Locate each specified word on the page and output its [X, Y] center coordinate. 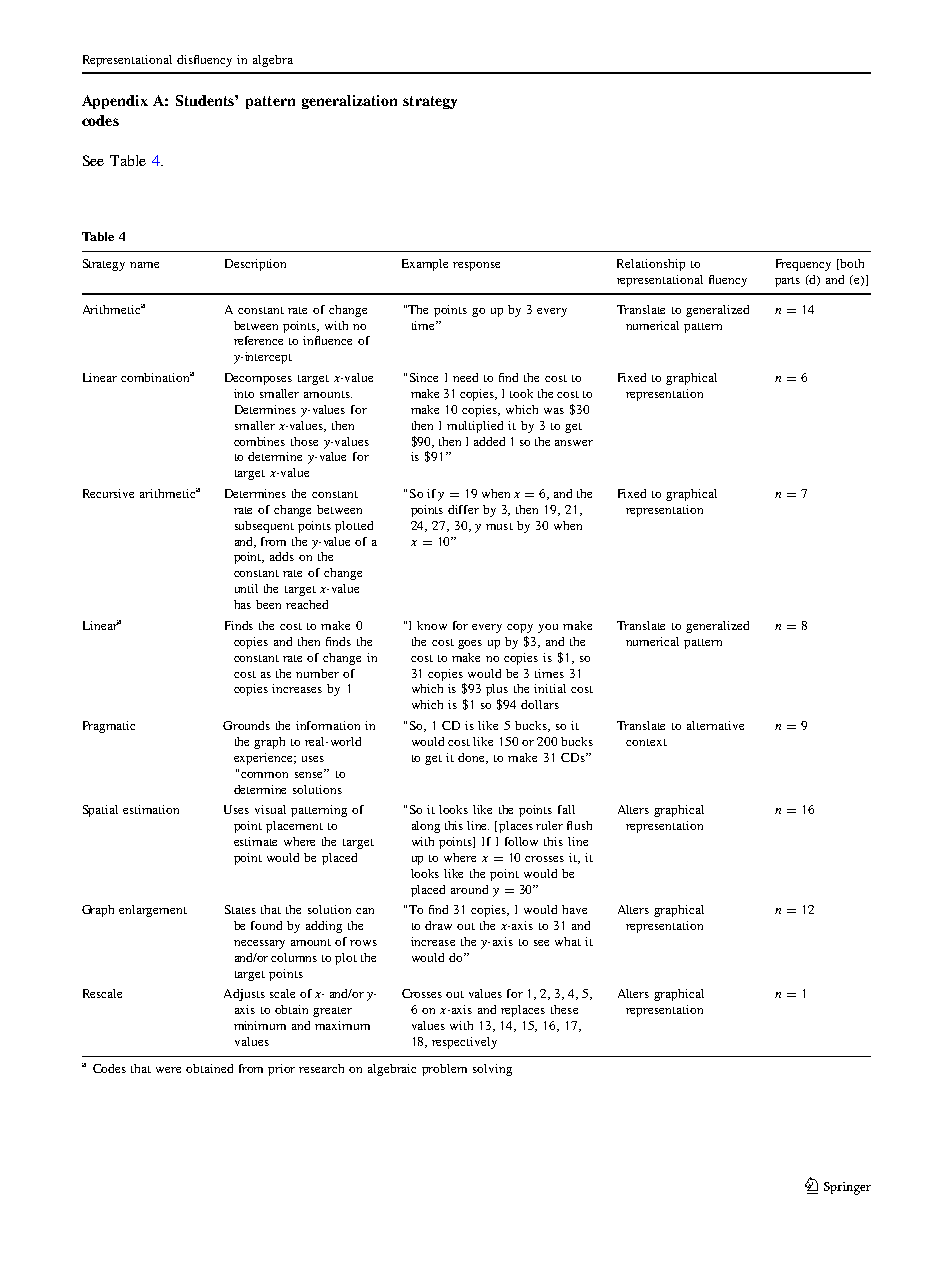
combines [259, 441]
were [168, 1070]
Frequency [803, 265]
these [564, 1009]
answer [574, 443]
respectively [464, 1043]
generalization [349, 102]
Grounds [246, 725]
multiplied [475, 427]
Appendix [115, 102]
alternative [715, 725]
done [473, 758]
